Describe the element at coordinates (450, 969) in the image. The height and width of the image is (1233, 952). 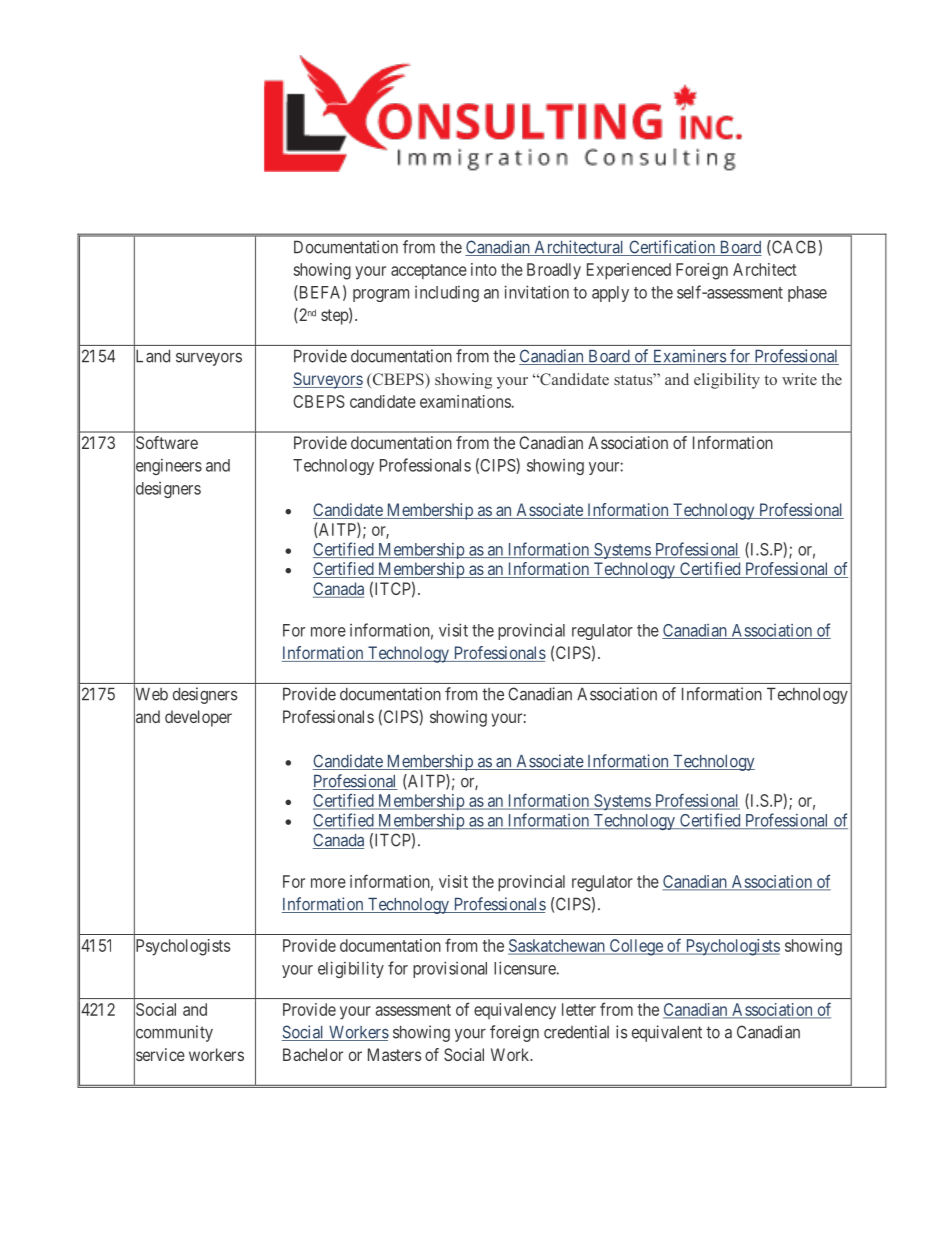
I see `provisional` at that location.
